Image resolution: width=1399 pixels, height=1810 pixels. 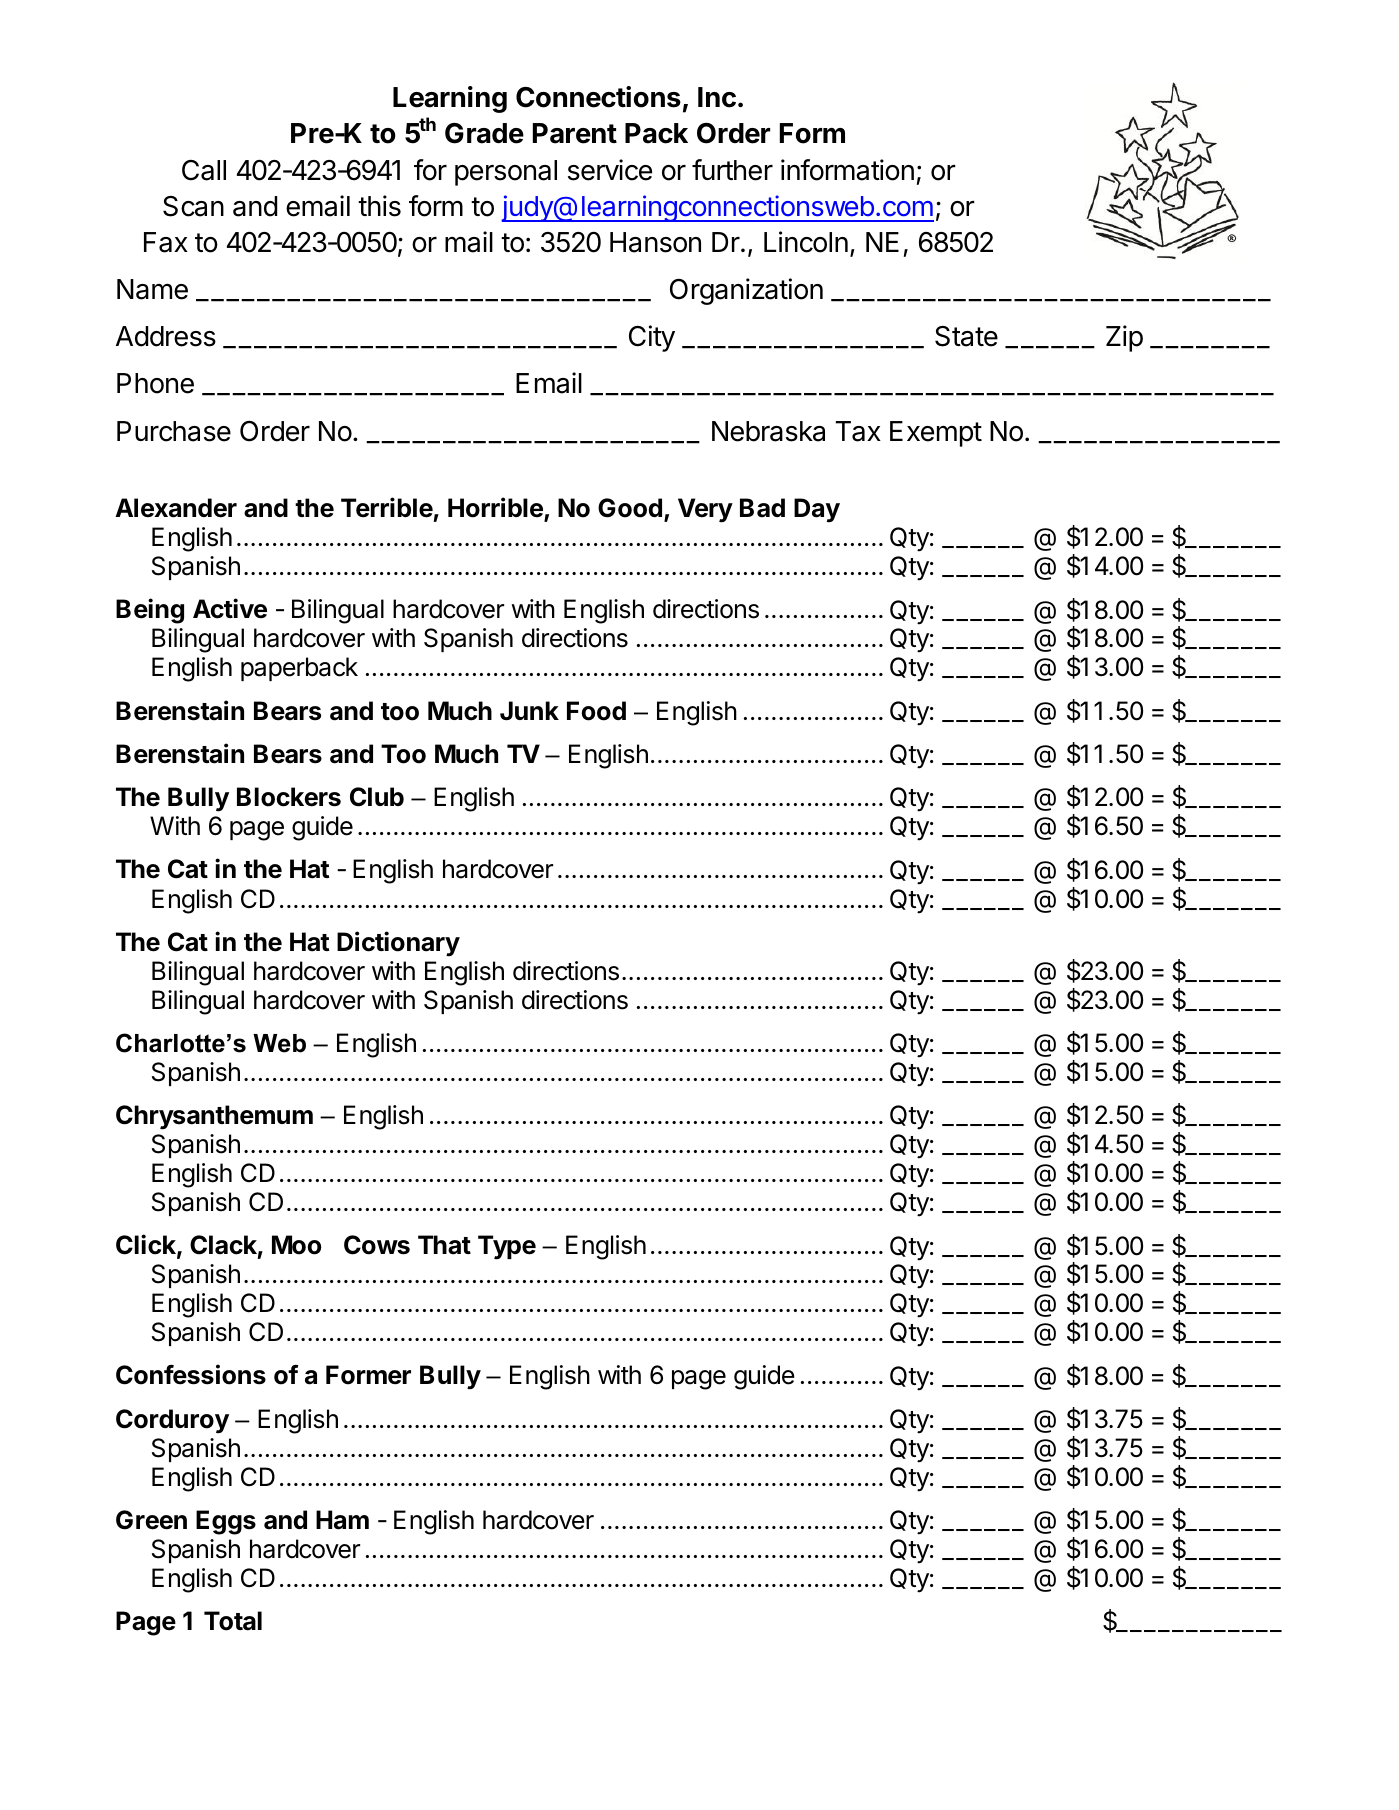 What do you see at coordinates (342, 1520) in the image?
I see `Ham` at bounding box center [342, 1520].
